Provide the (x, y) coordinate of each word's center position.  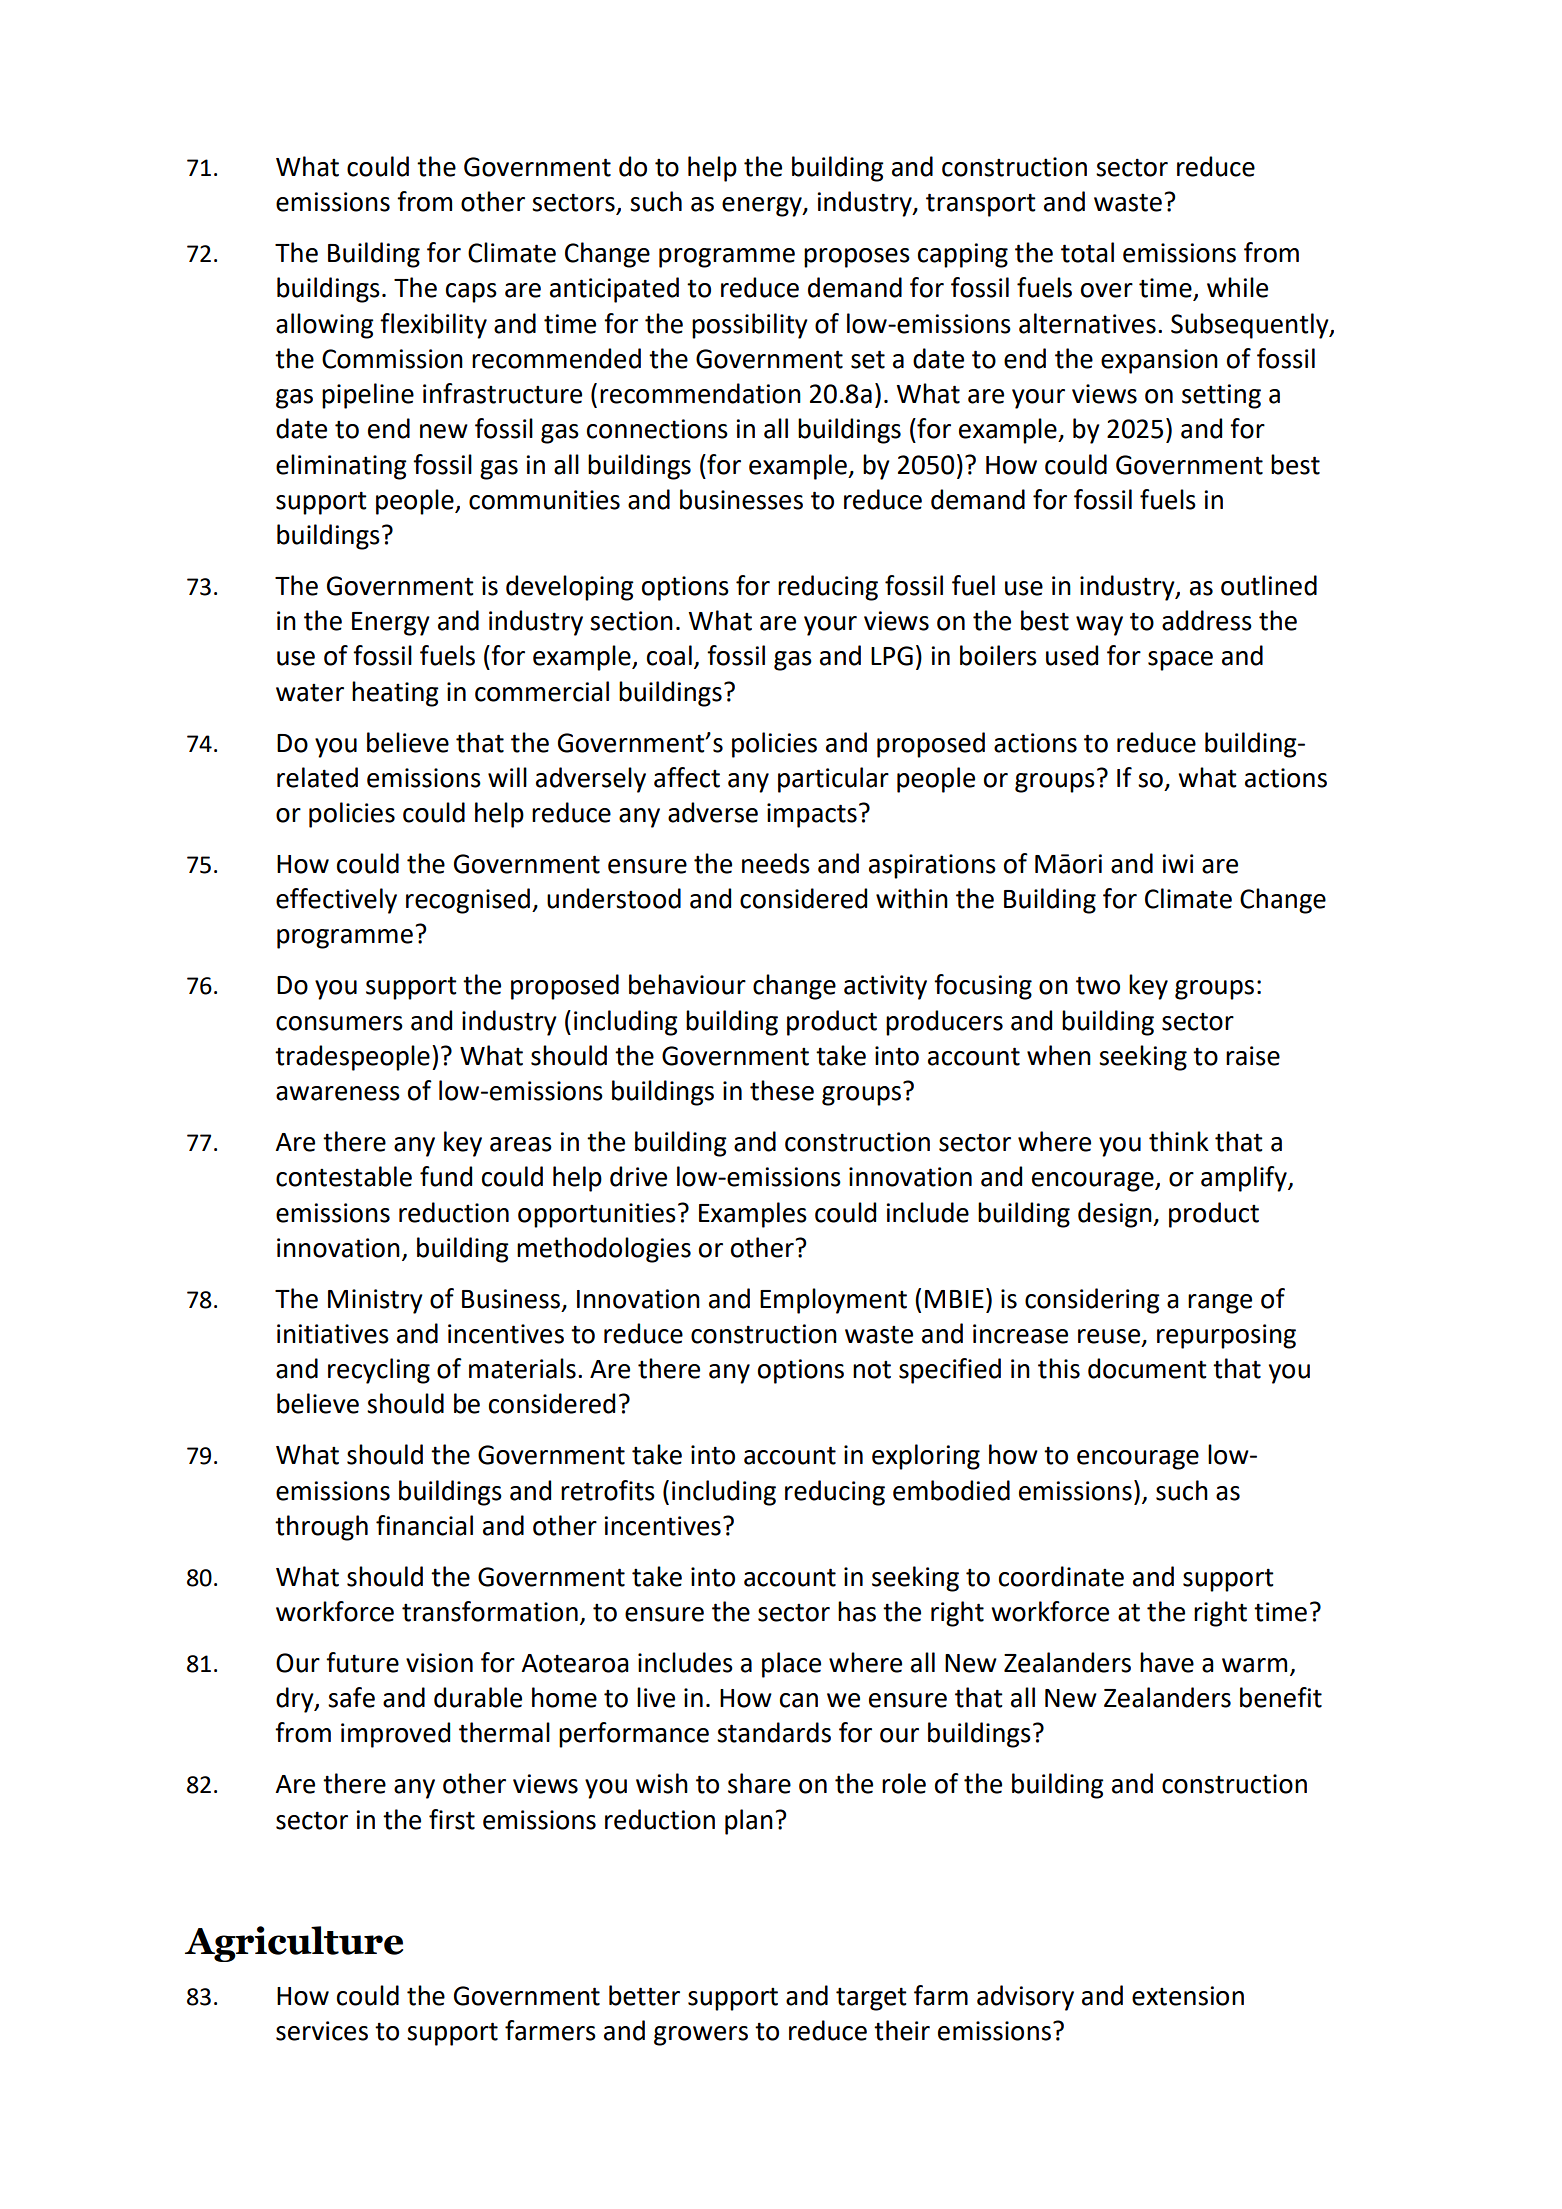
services (322, 2031)
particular (833, 780)
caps (471, 293)
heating (395, 694)
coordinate (1061, 1576)
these (782, 1090)
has (857, 1611)
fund (446, 1176)
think (1179, 1141)
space (1180, 661)
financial (424, 1525)
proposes (857, 258)
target (871, 1999)
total (1087, 252)
